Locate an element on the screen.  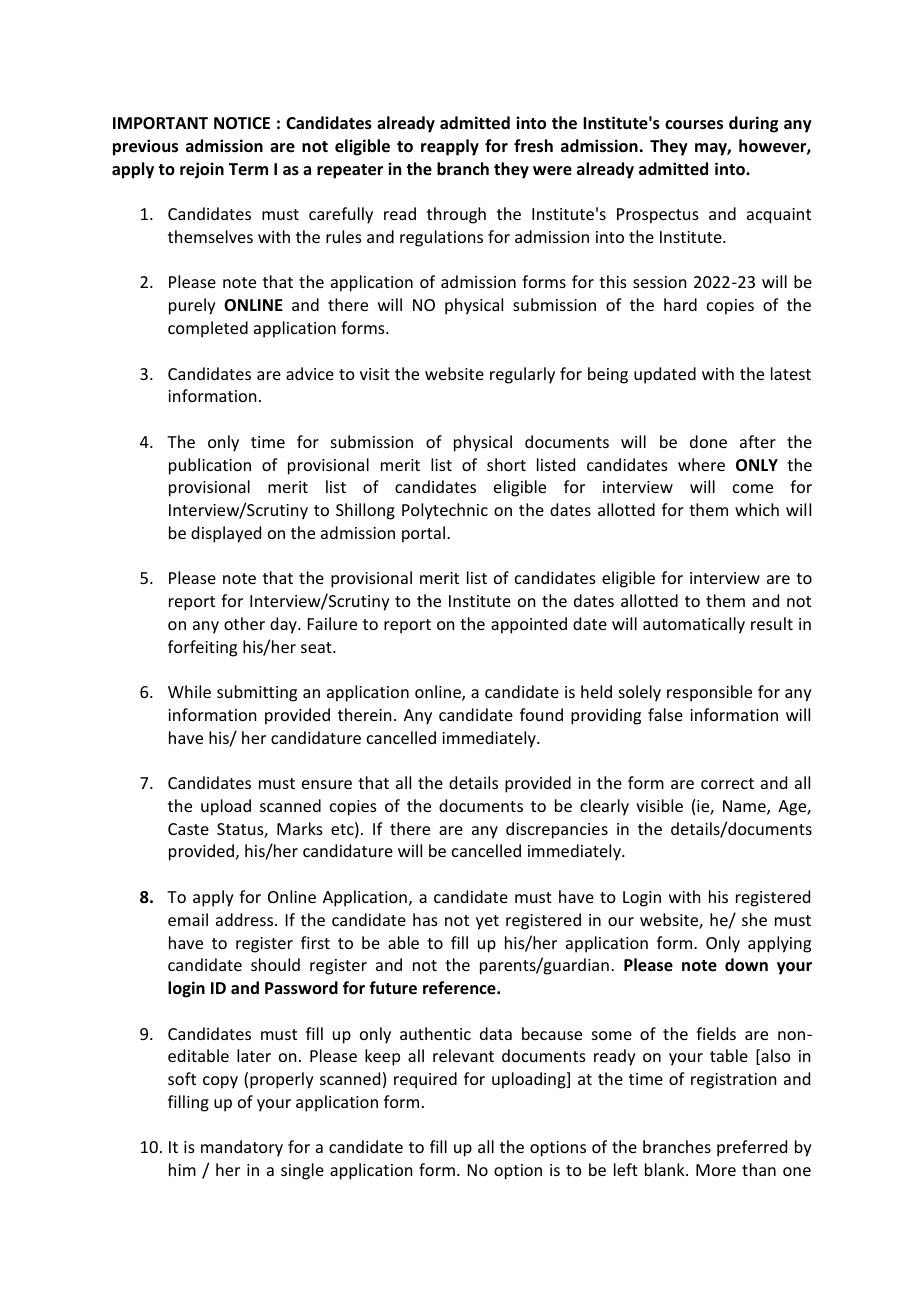
which is located at coordinates (757, 509).
